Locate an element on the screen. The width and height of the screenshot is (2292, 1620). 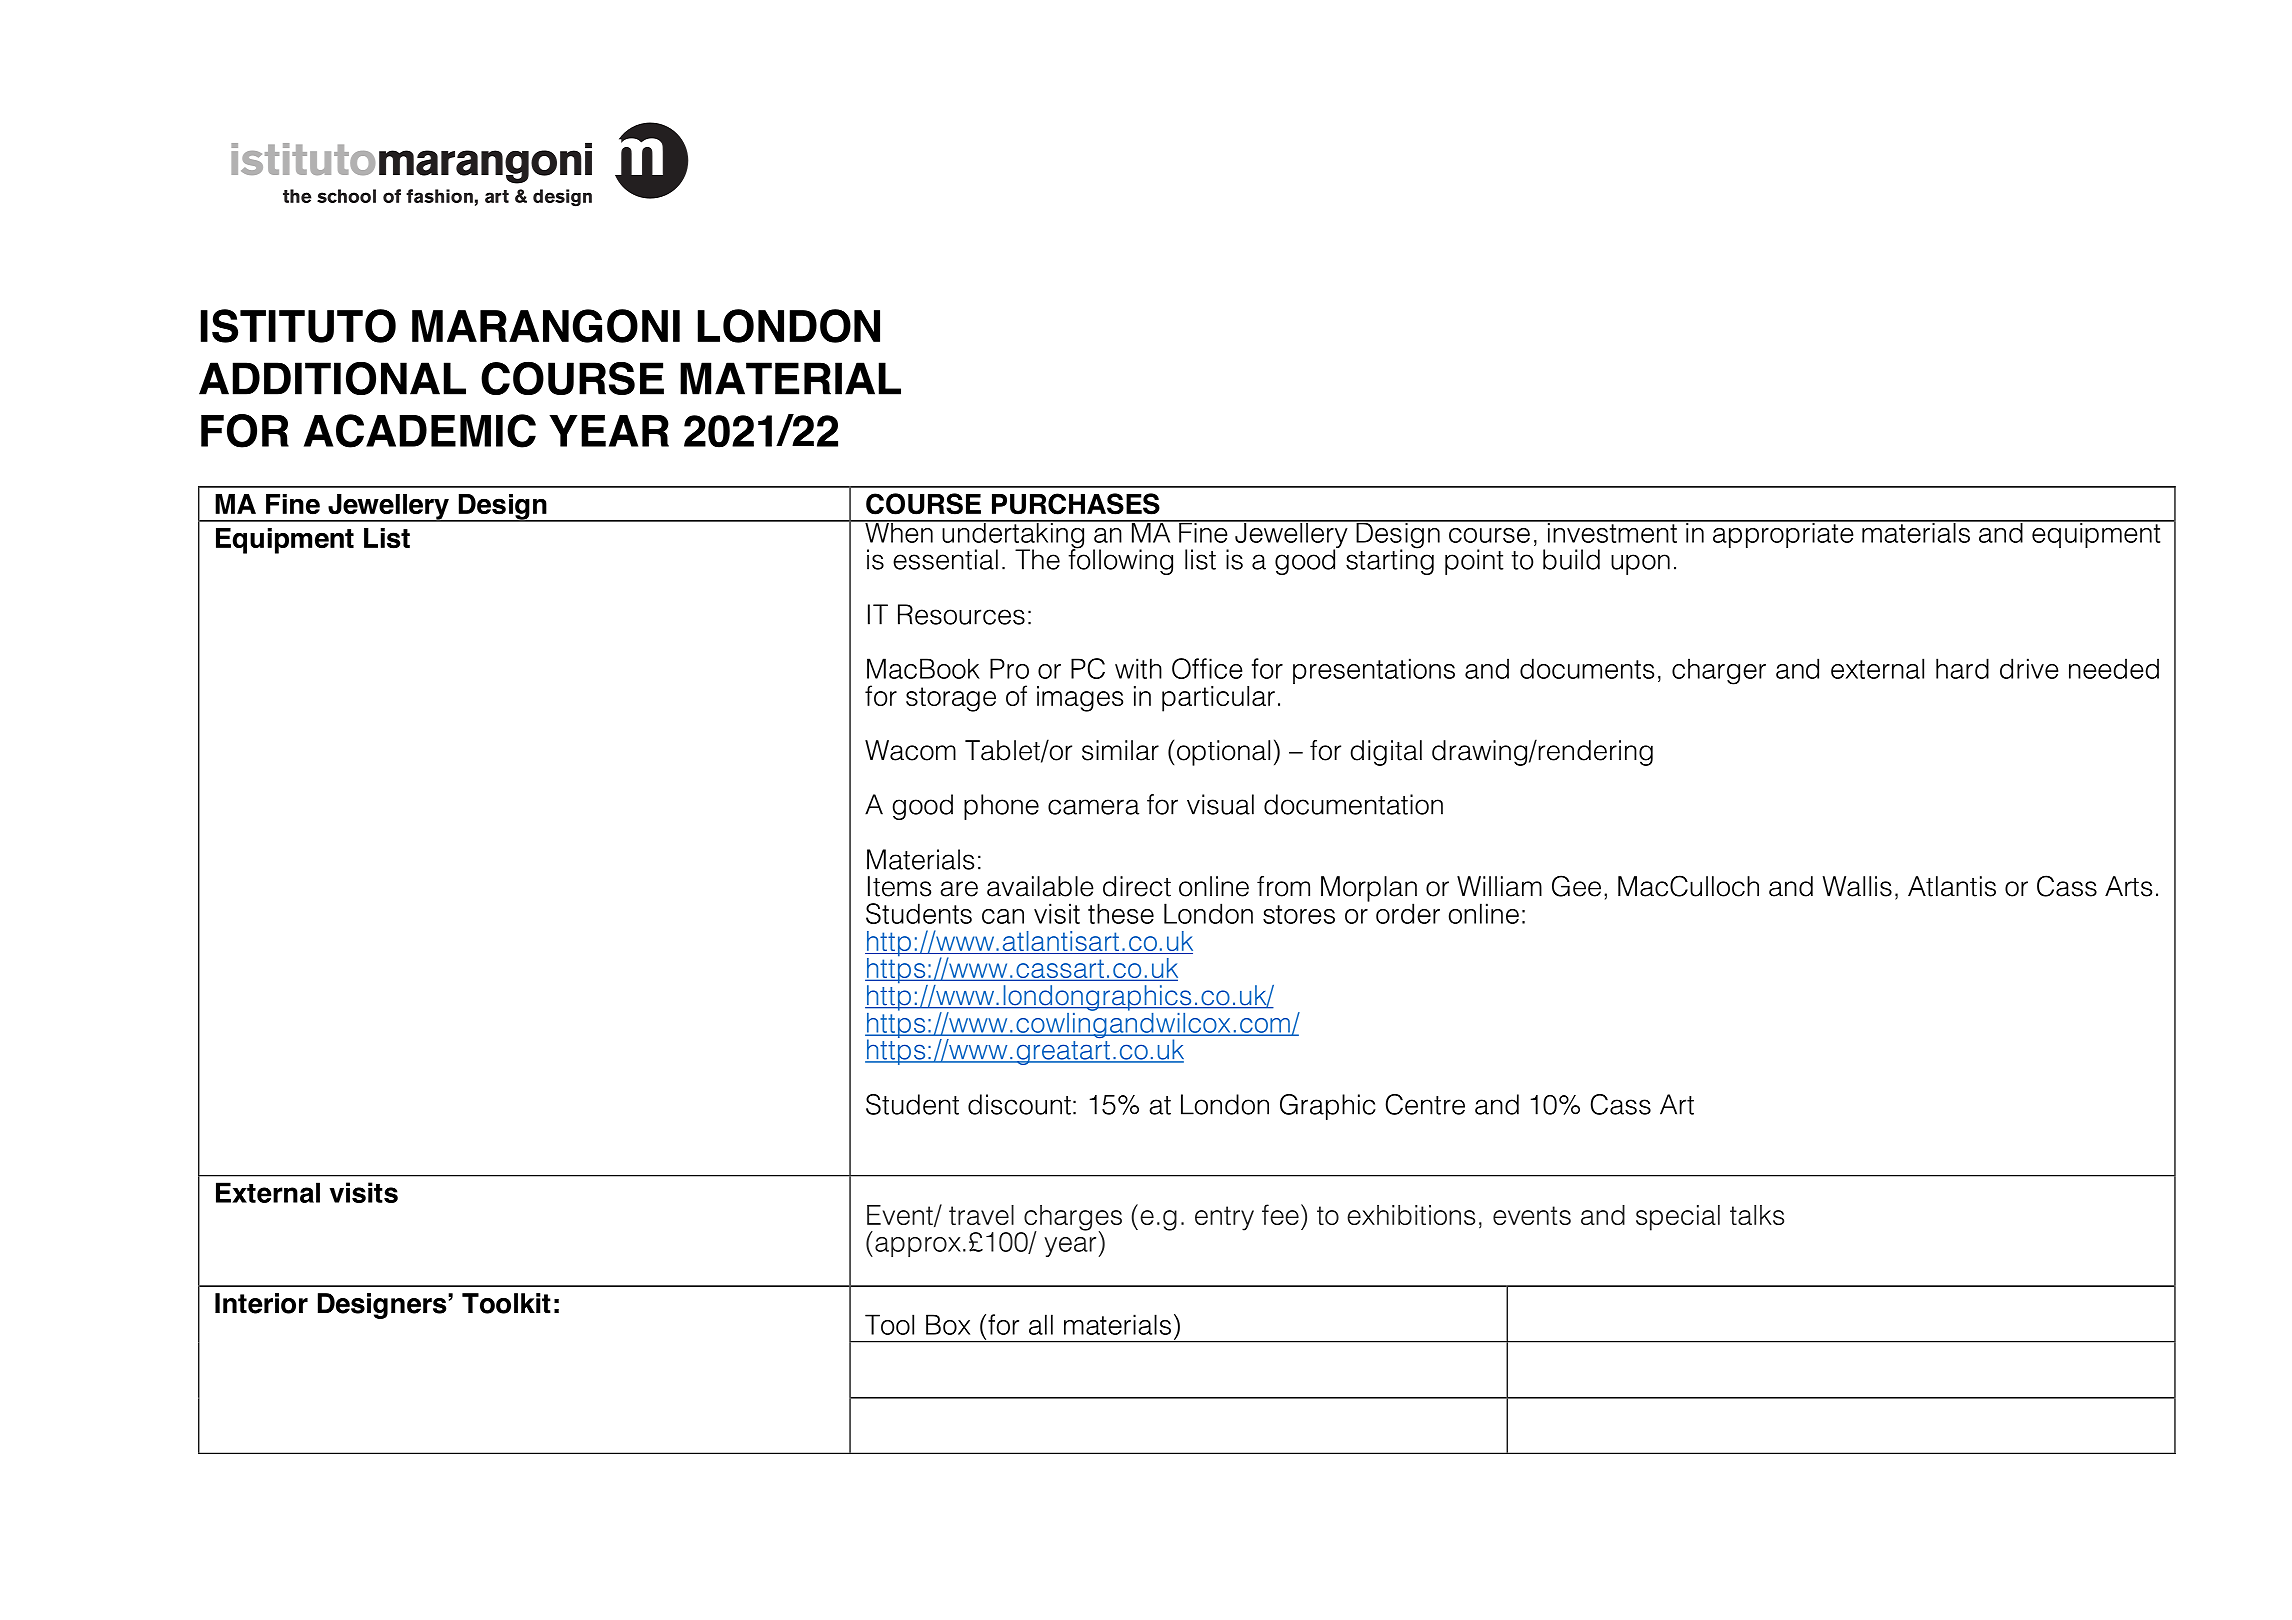
optional is located at coordinates (1223, 753).
